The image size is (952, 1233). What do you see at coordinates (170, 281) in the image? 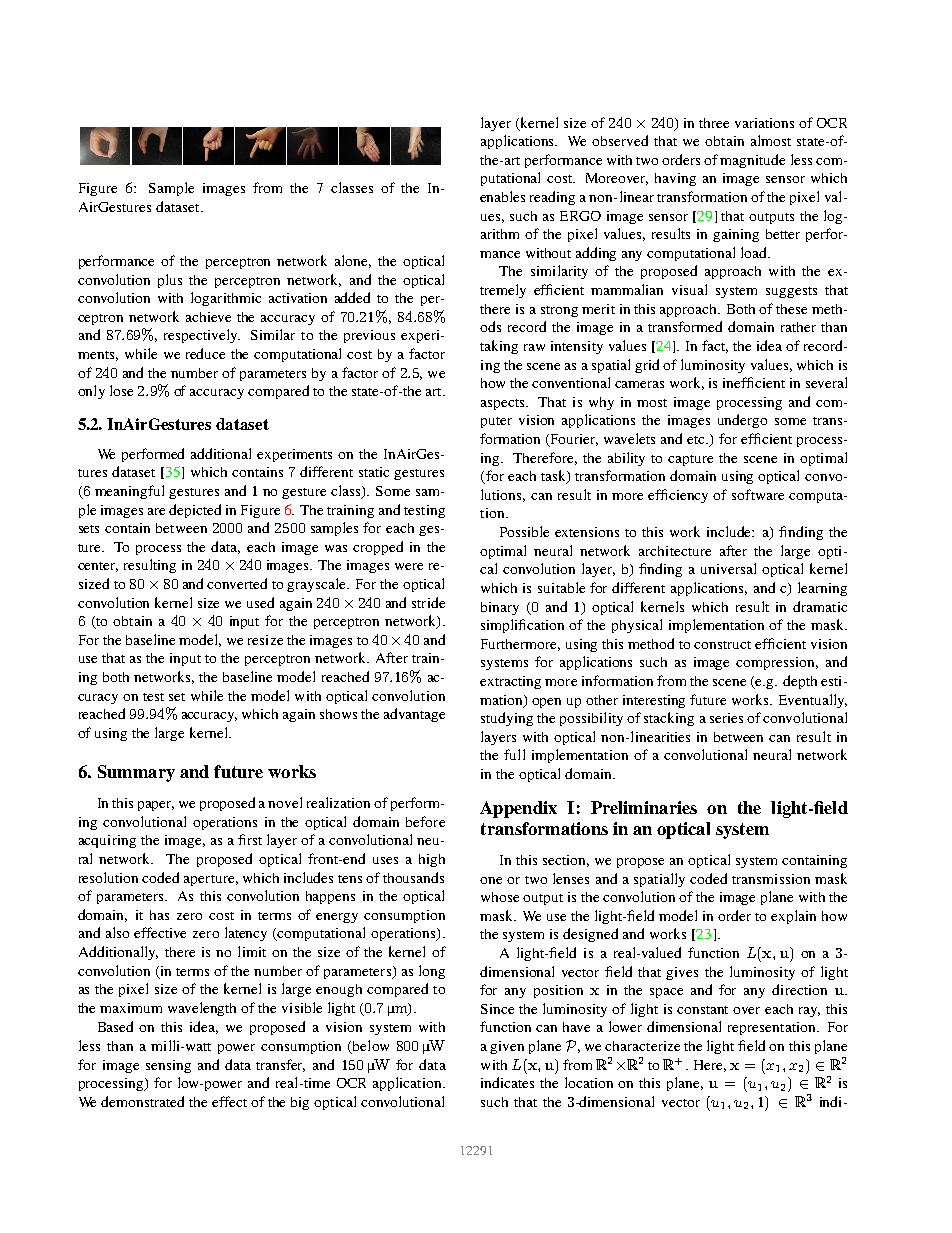
I see `plus` at bounding box center [170, 281].
